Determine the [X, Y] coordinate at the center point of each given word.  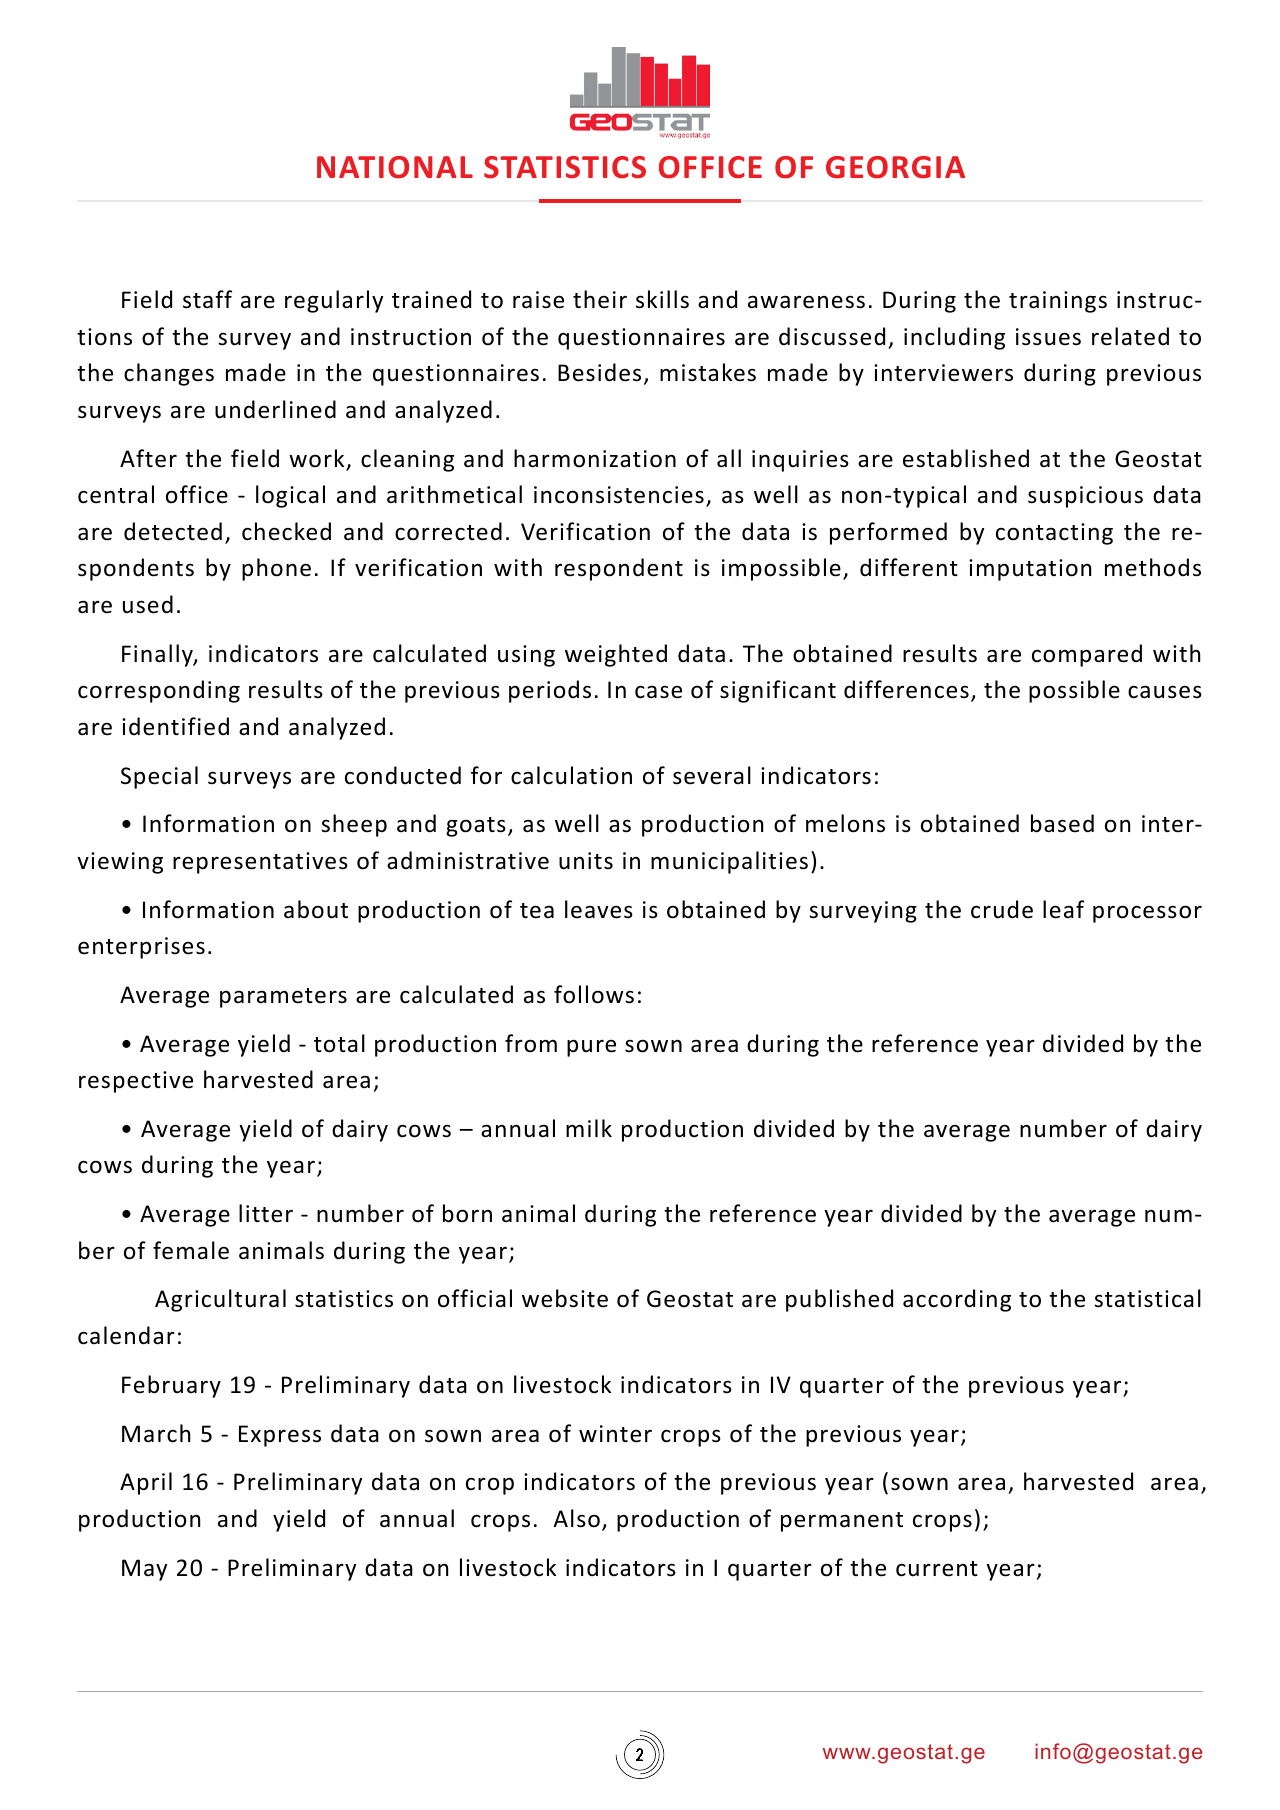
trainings [1058, 302]
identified [175, 726]
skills [662, 299]
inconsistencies [619, 495]
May [144, 1570]
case [658, 692]
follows [594, 994]
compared [1087, 655]
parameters [283, 998]
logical [290, 496]
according [957, 1300]
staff [207, 299]
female [191, 1250]
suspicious [1085, 497]
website [565, 1298]
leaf [1063, 909]
